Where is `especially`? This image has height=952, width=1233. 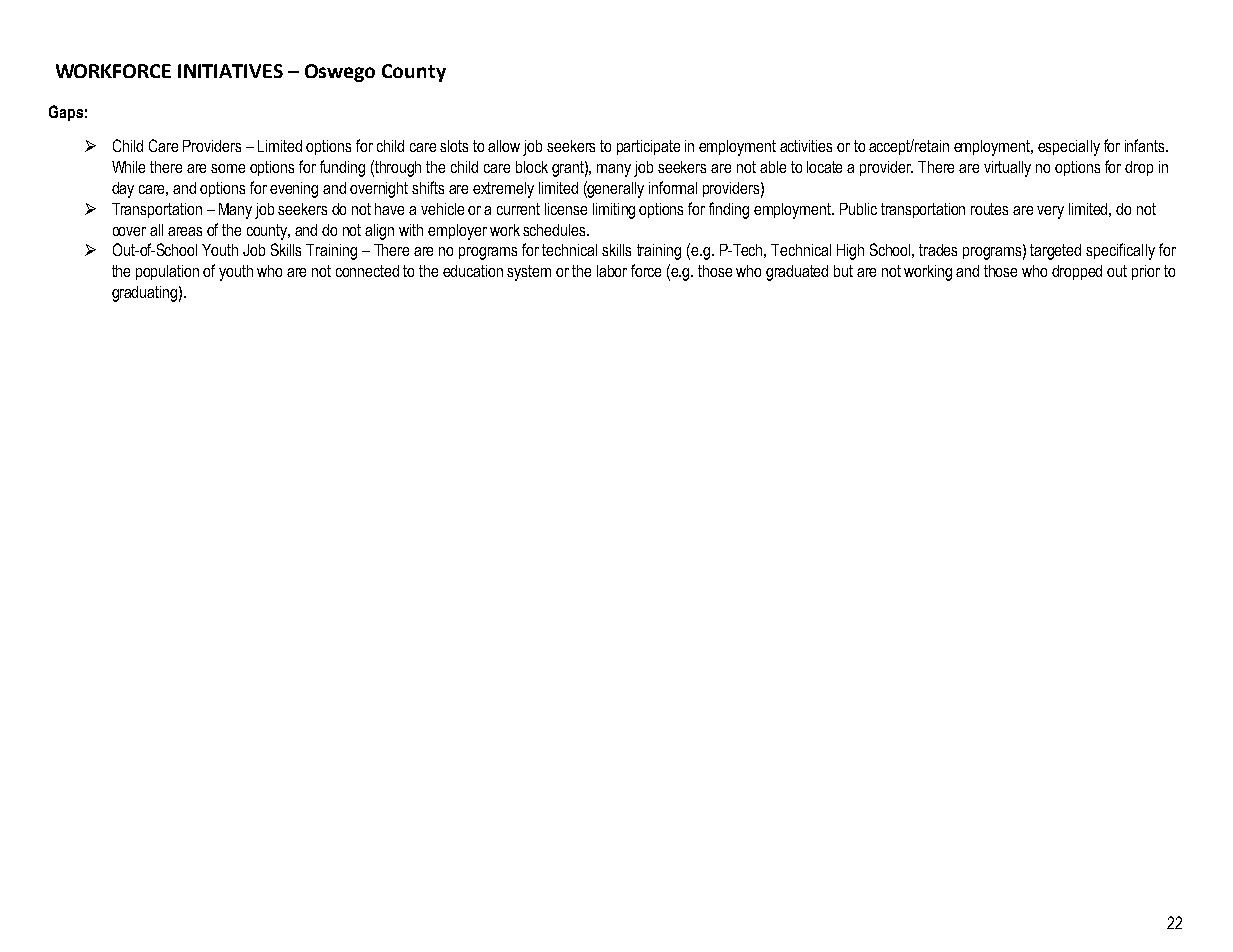 especially is located at coordinates (1069, 148).
